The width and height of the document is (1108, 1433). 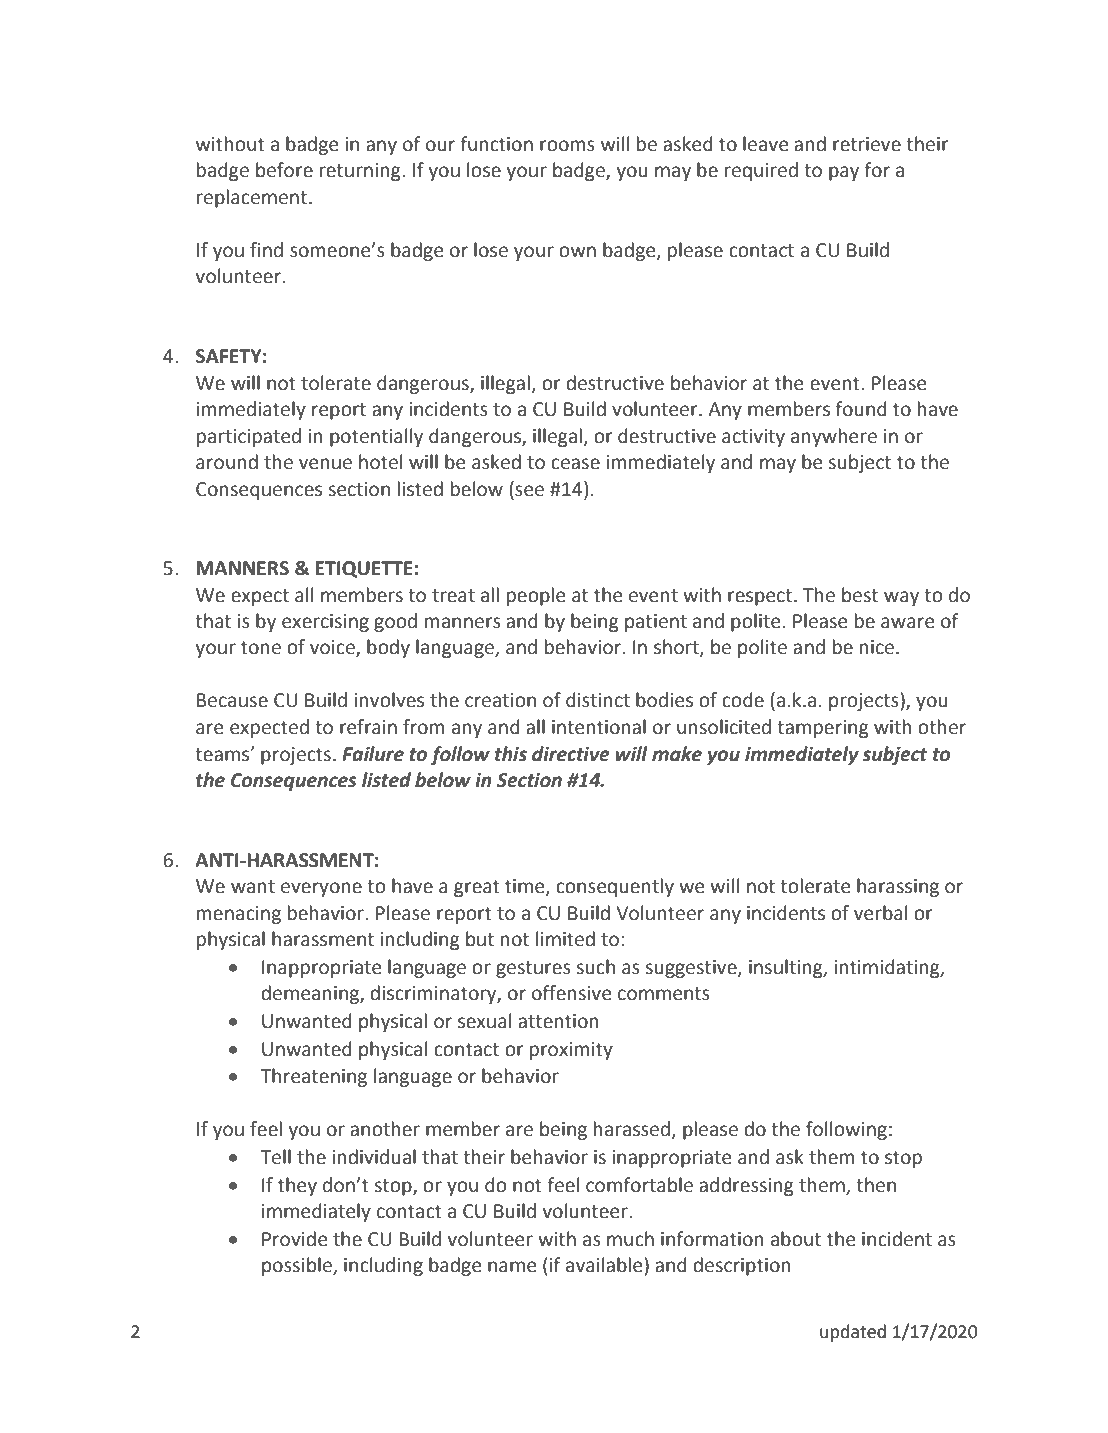 I want to click on possible, so click(x=298, y=1266).
